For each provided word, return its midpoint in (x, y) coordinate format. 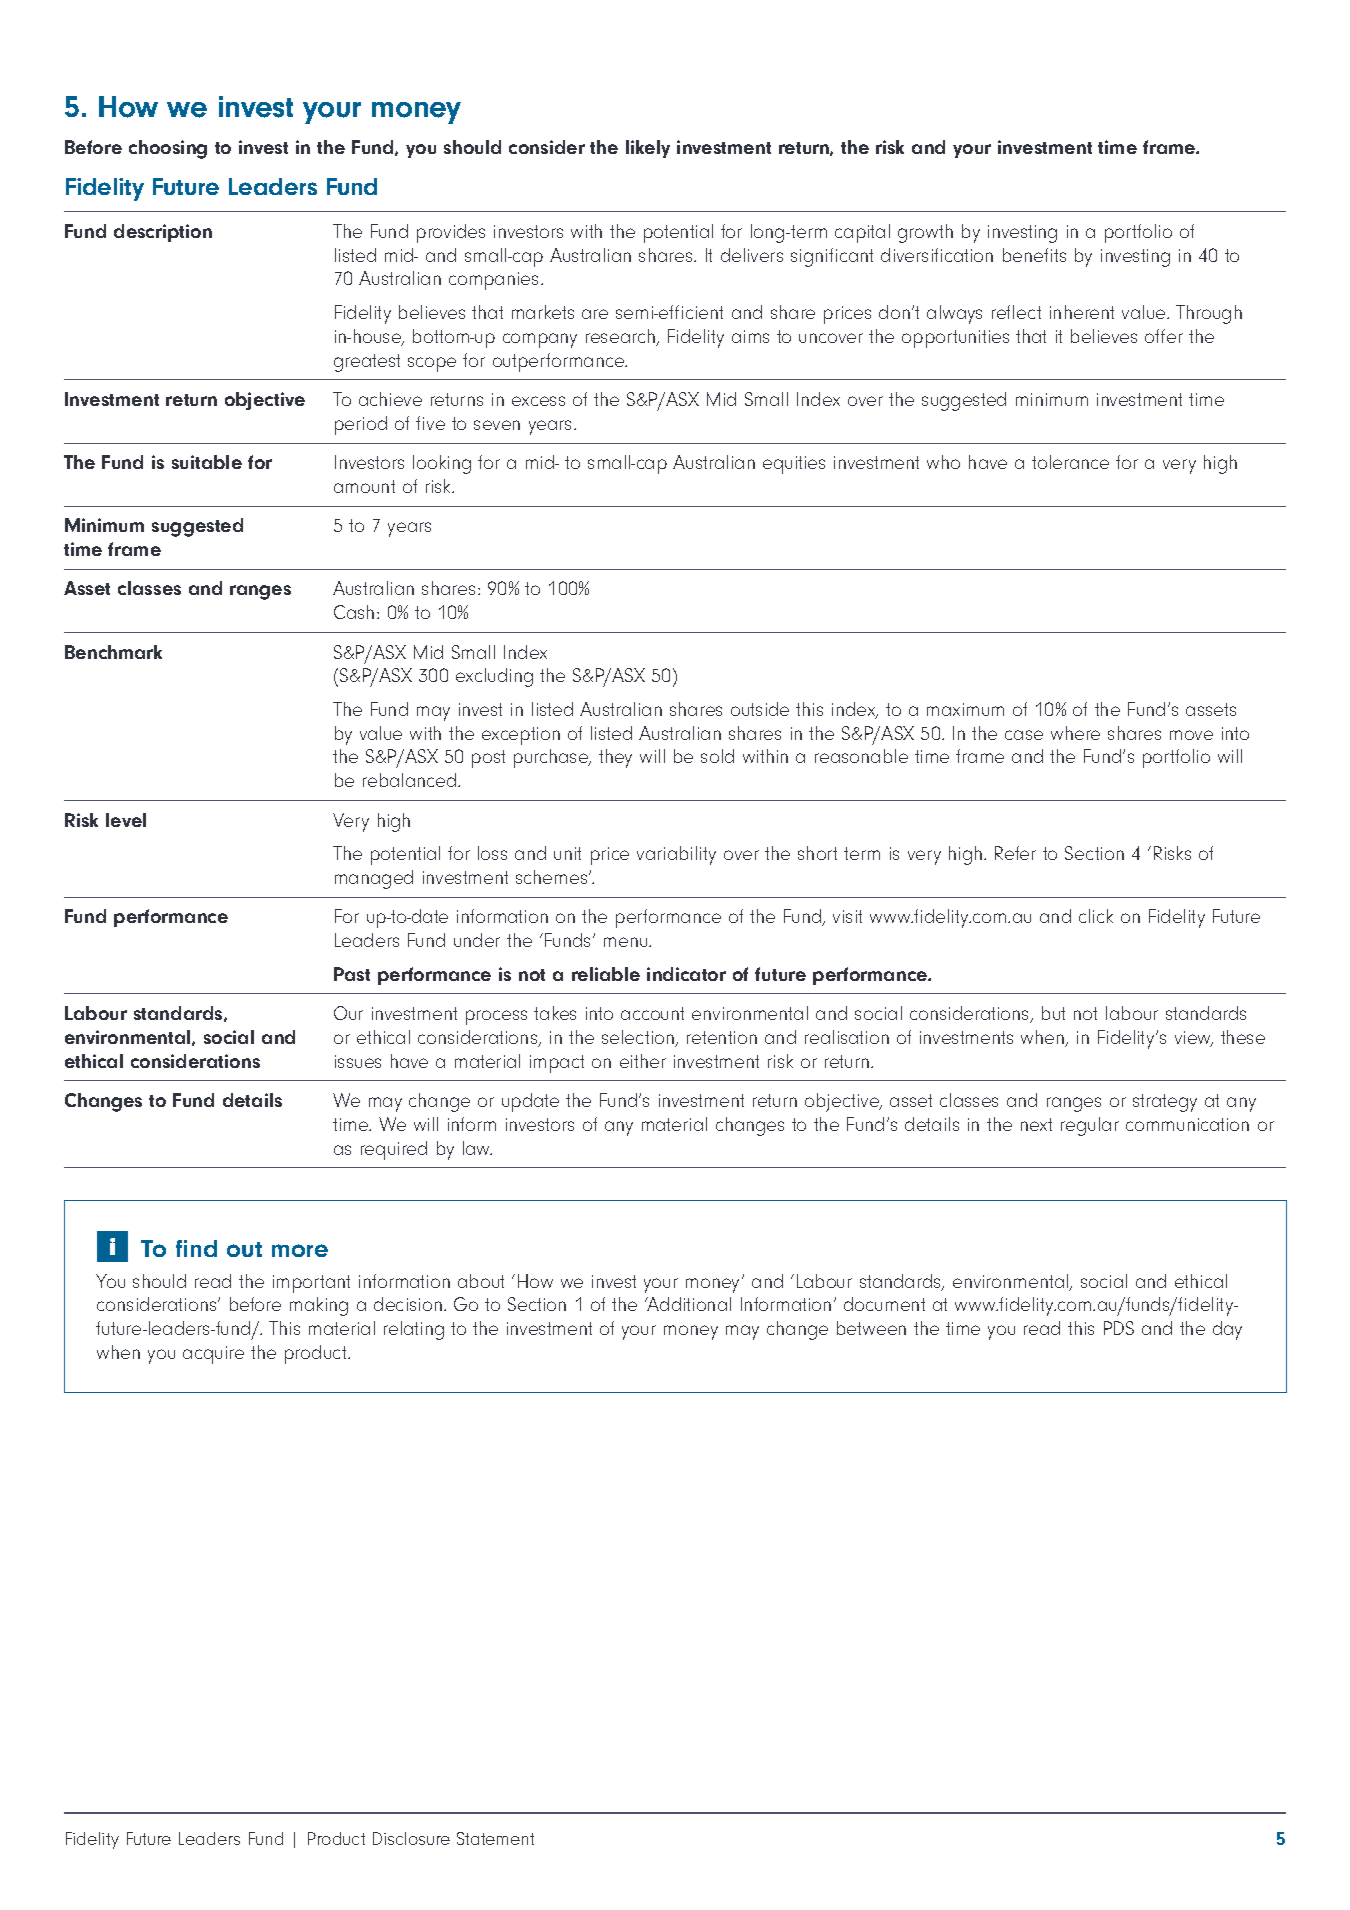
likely (648, 149)
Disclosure (411, 1838)
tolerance (1070, 462)
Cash (354, 612)
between (871, 1328)
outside (760, 709)
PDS (1119, 1328)
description (163, 233)
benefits (1034, 255)
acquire (213, 1355)
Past (352, 974)
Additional (688, 1304)
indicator (686, 974)
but (1053, 1013)
